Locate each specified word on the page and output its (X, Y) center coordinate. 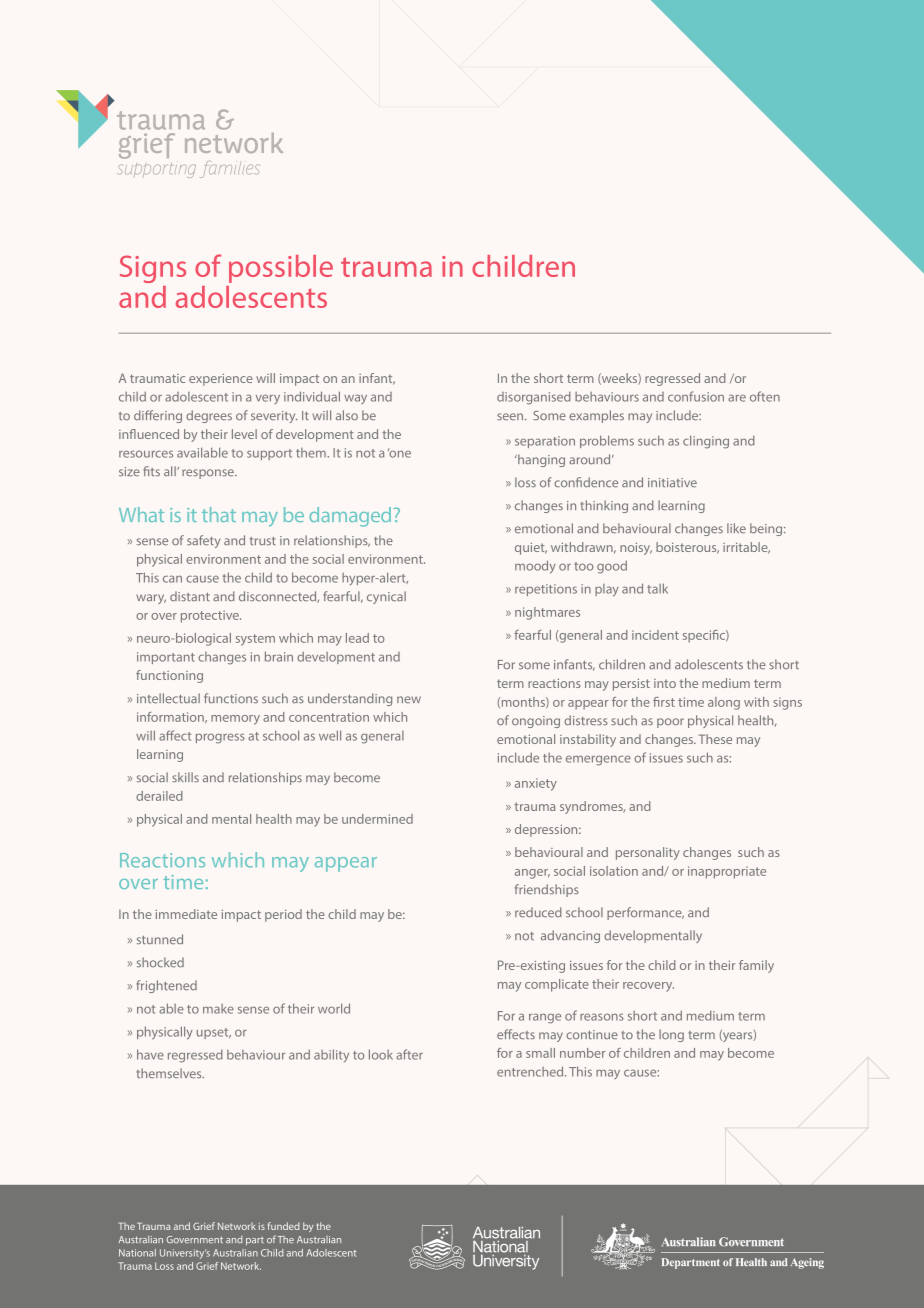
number (582, 1053)
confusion (696, 396)
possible (281, 269)
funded (284, 1226)
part (255, 1241)
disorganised (534, 398)
